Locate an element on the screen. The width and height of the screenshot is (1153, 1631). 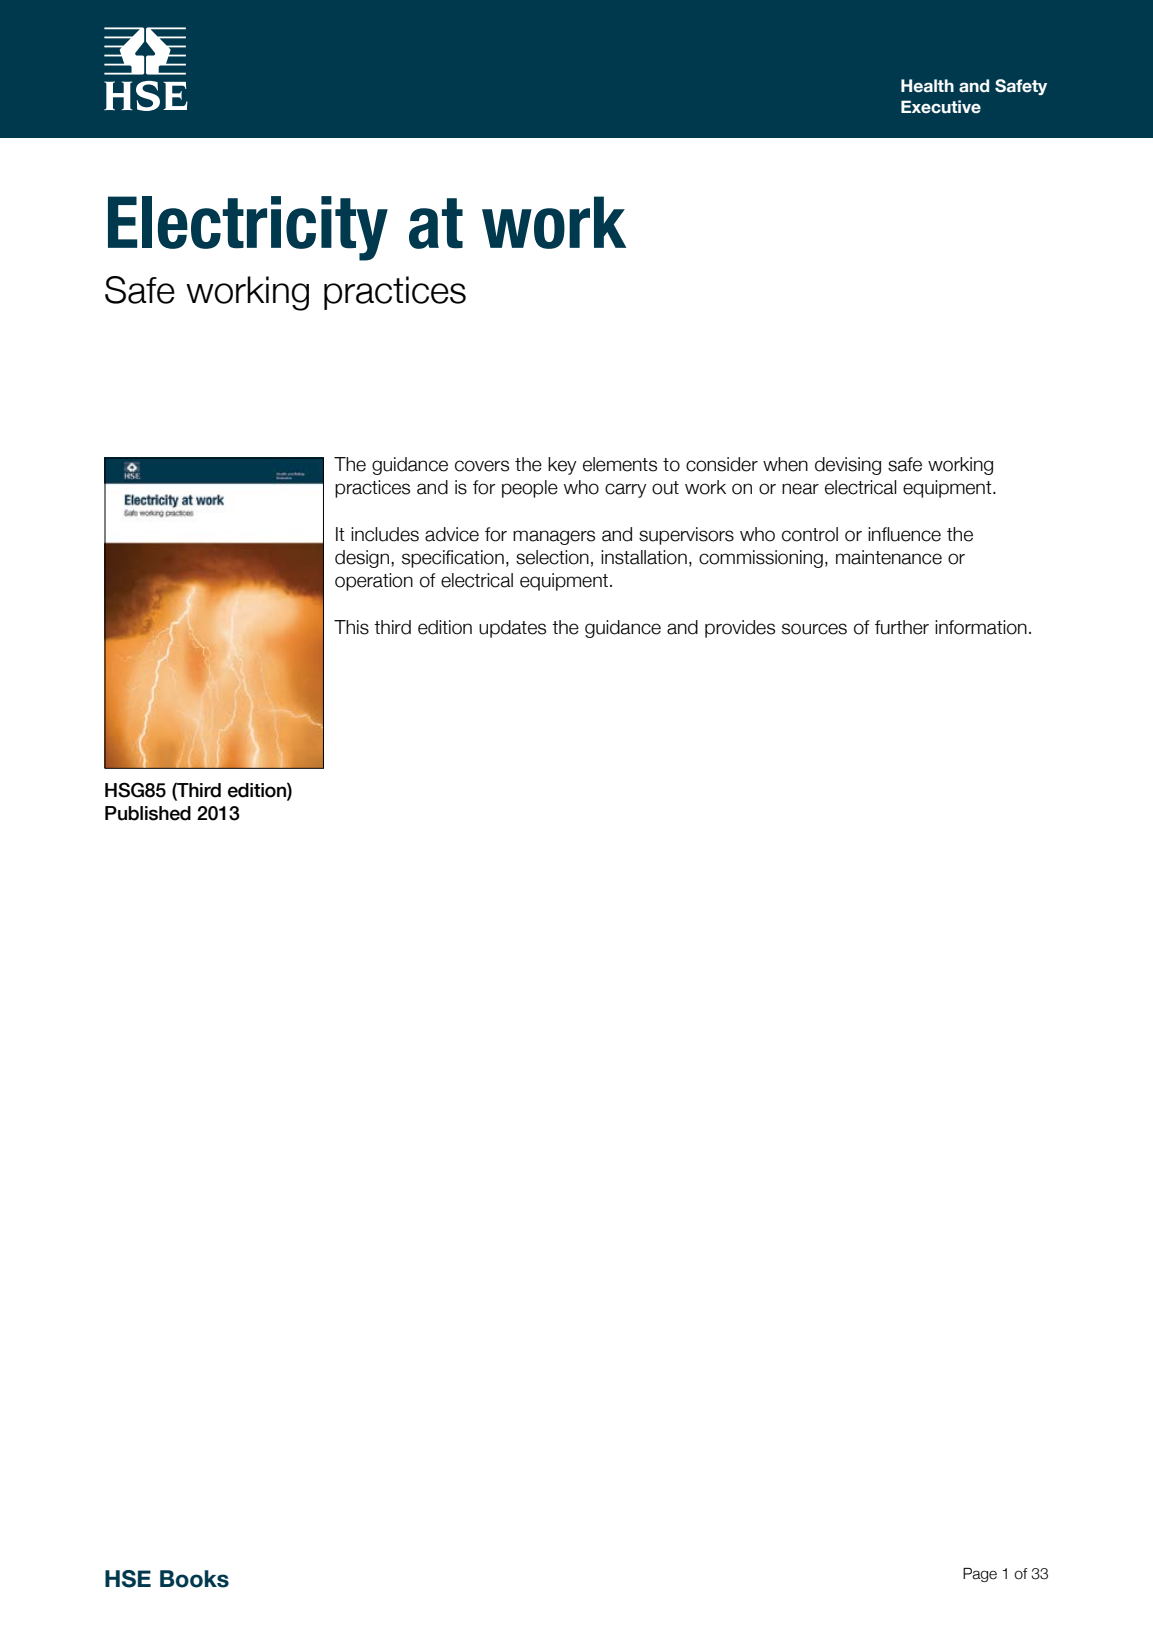
further is located at coordinates (902, 627).
